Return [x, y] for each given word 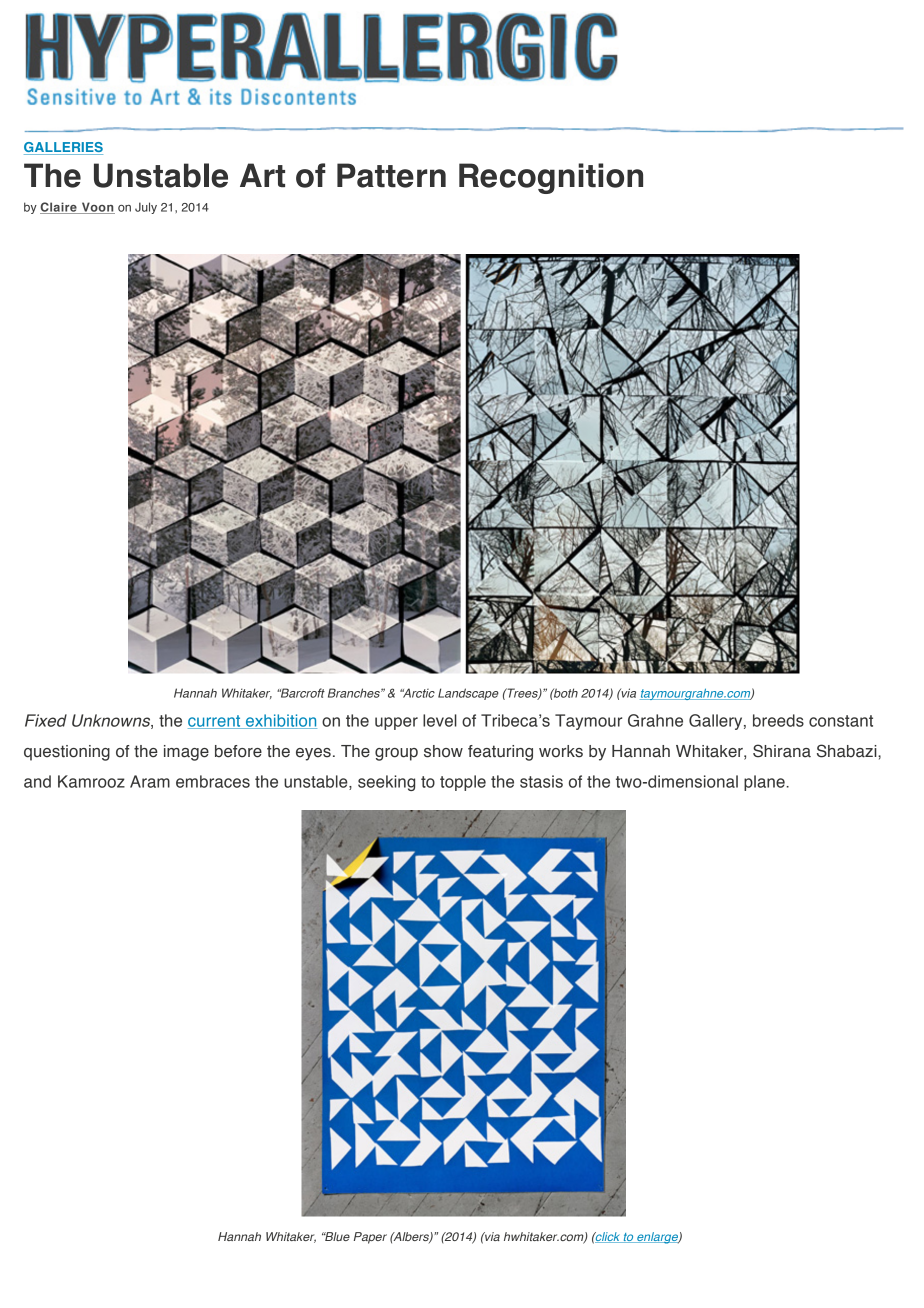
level [440, 720]
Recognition [551, 178]
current [215, 722]
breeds [778, 720]
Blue [336, 1236]
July [146, 208]
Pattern [391, 175]
